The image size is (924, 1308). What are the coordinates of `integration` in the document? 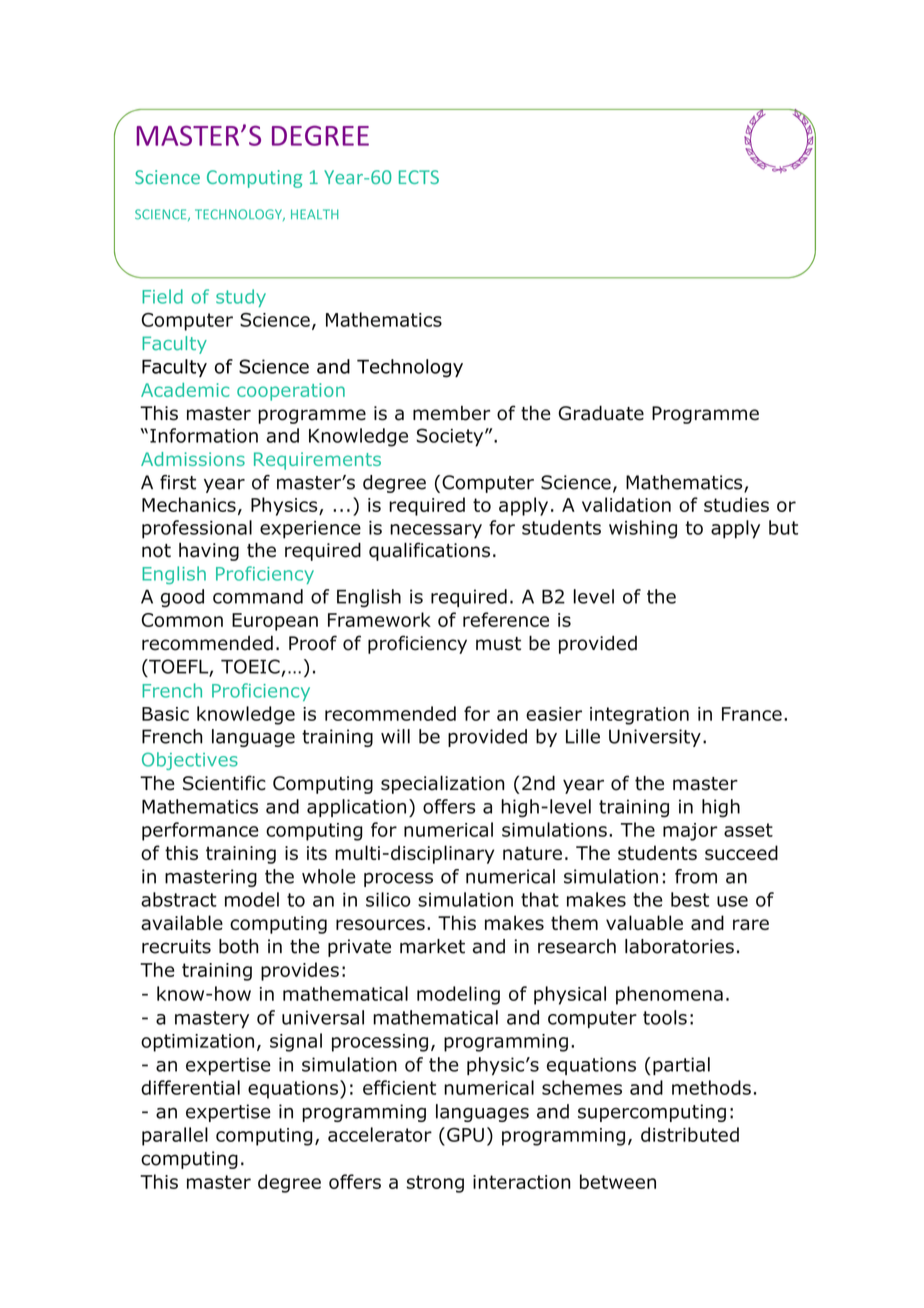 It's located at (639, 716).
